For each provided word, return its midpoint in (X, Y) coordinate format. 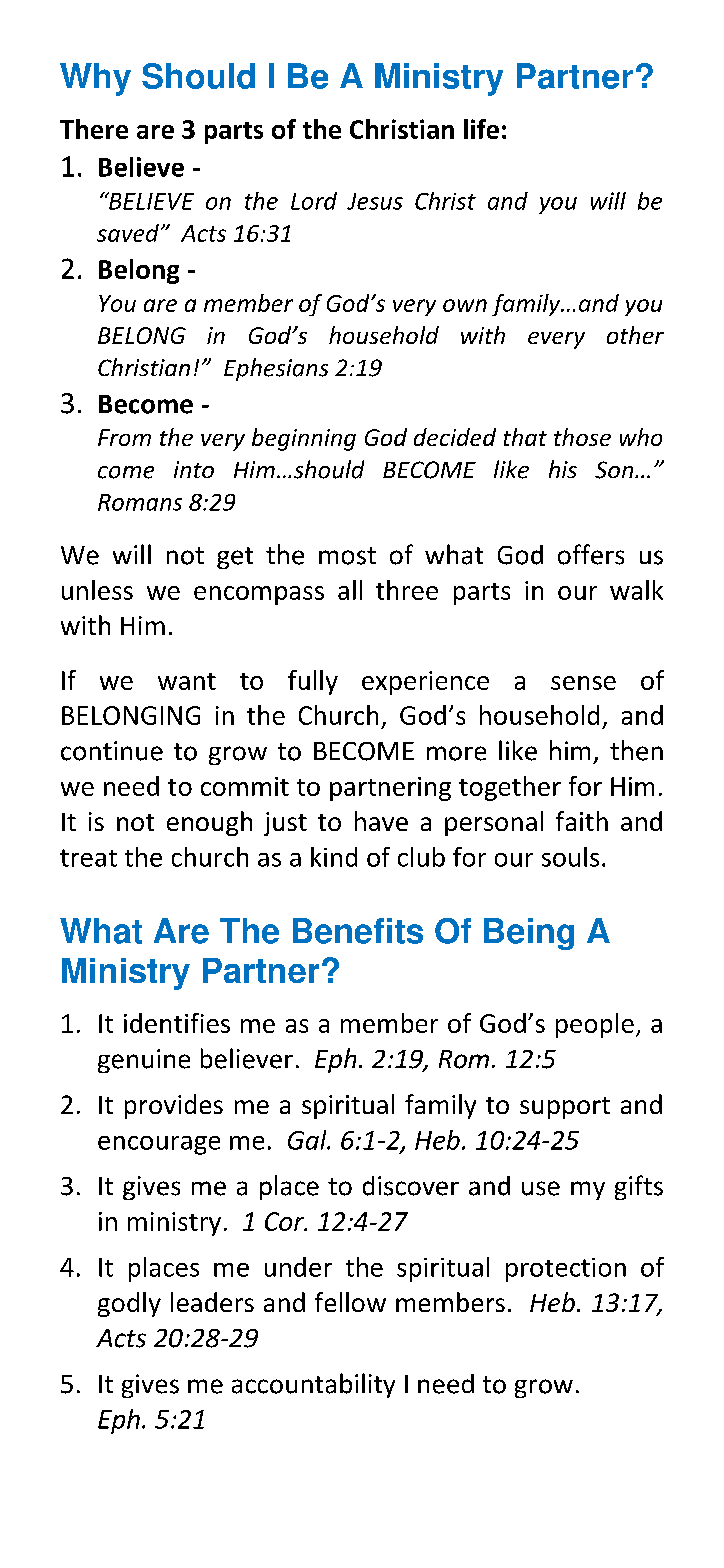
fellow (350, 1302)
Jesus (375, 201)
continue (112, 751)
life (481, 129)
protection (566, 1270)
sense (583, 683)
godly (129, 1304)
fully (313, 682)
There (94, 129)
